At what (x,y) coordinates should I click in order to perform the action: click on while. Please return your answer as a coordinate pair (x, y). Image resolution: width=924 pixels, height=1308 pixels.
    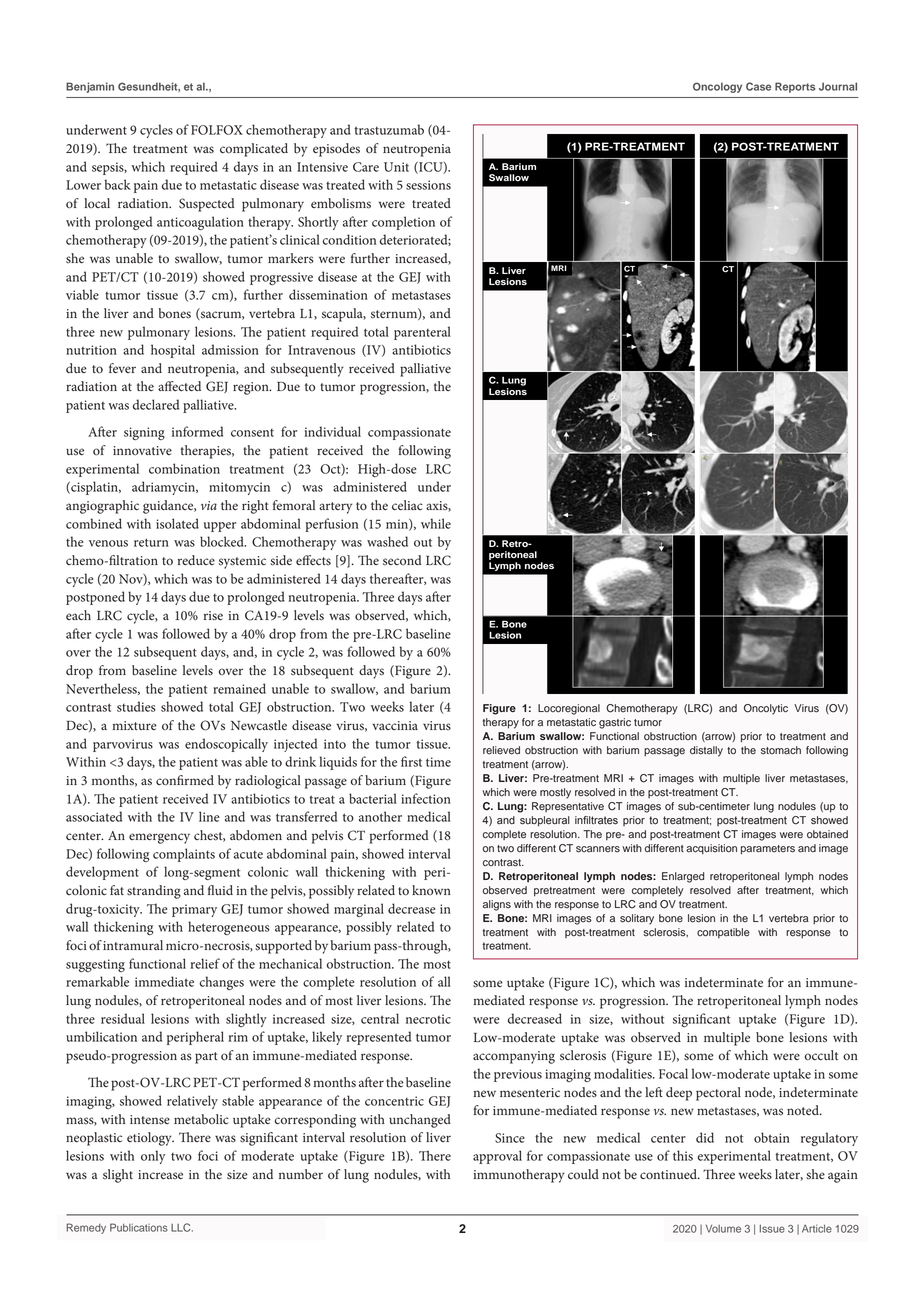
    Looking at the image, I should click on (436, 523).
